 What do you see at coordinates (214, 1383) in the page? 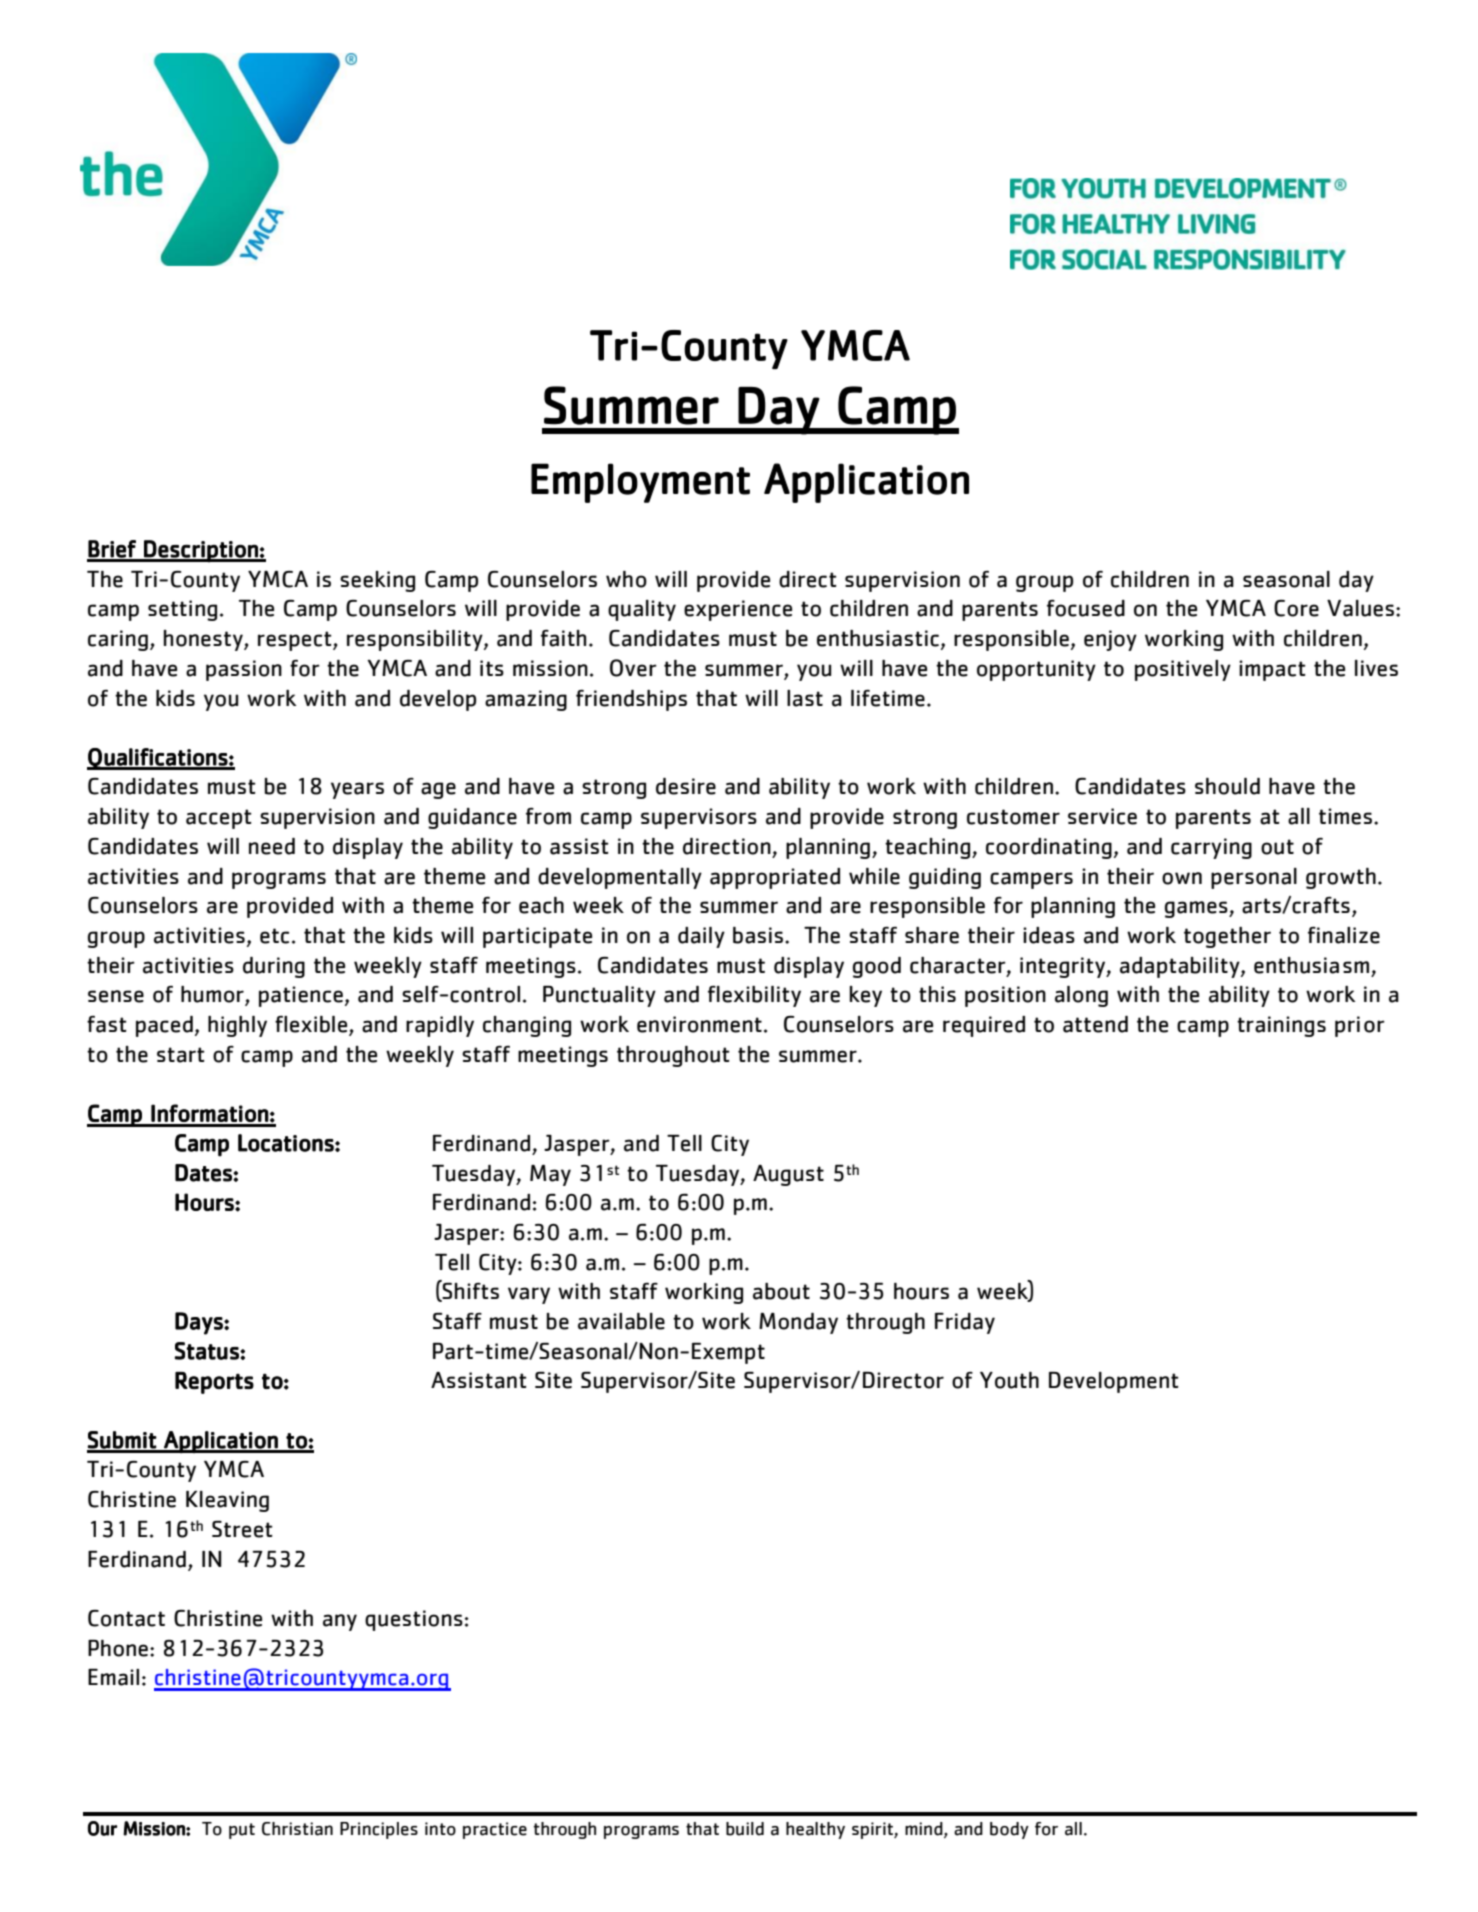
I see `Reports` at bounding box center [214, 1383].
